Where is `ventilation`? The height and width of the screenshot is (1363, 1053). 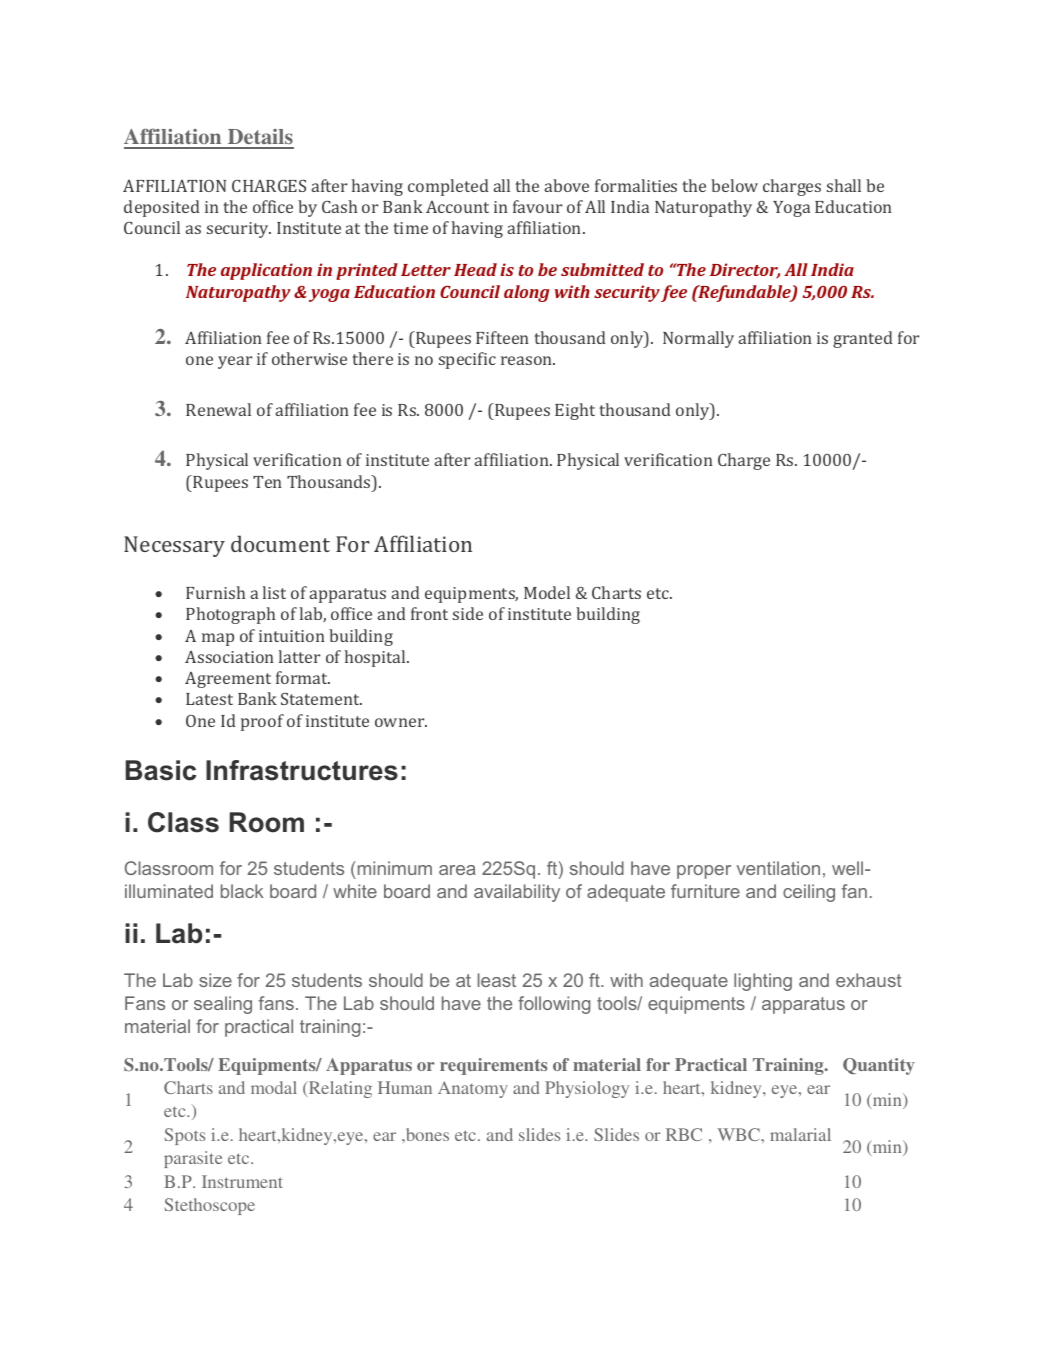 ventilation is located at coordinates (778, 868).
